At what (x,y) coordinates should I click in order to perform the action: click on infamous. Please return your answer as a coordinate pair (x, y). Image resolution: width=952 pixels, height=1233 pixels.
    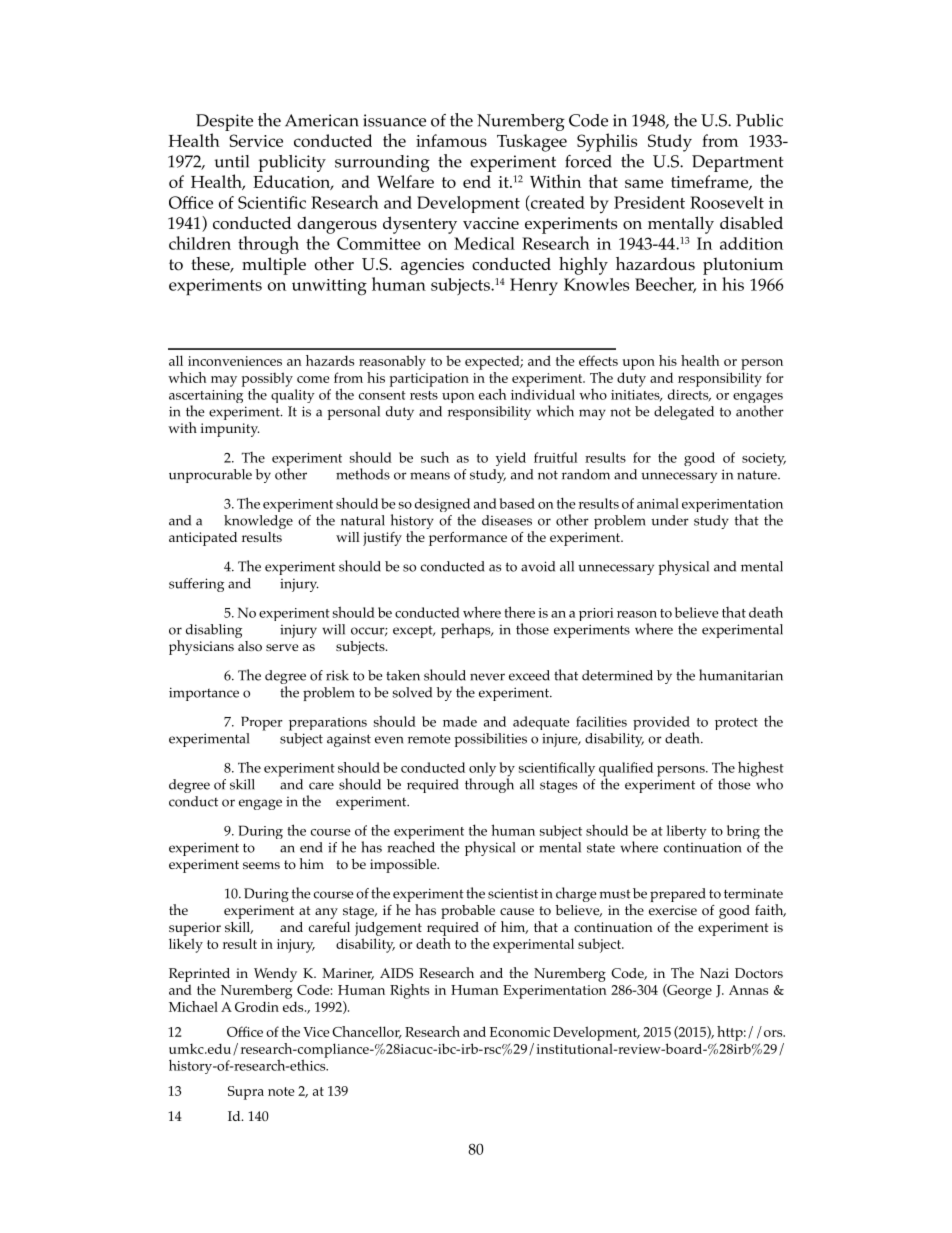
    Looking at the image, I should click on (451, 140).
